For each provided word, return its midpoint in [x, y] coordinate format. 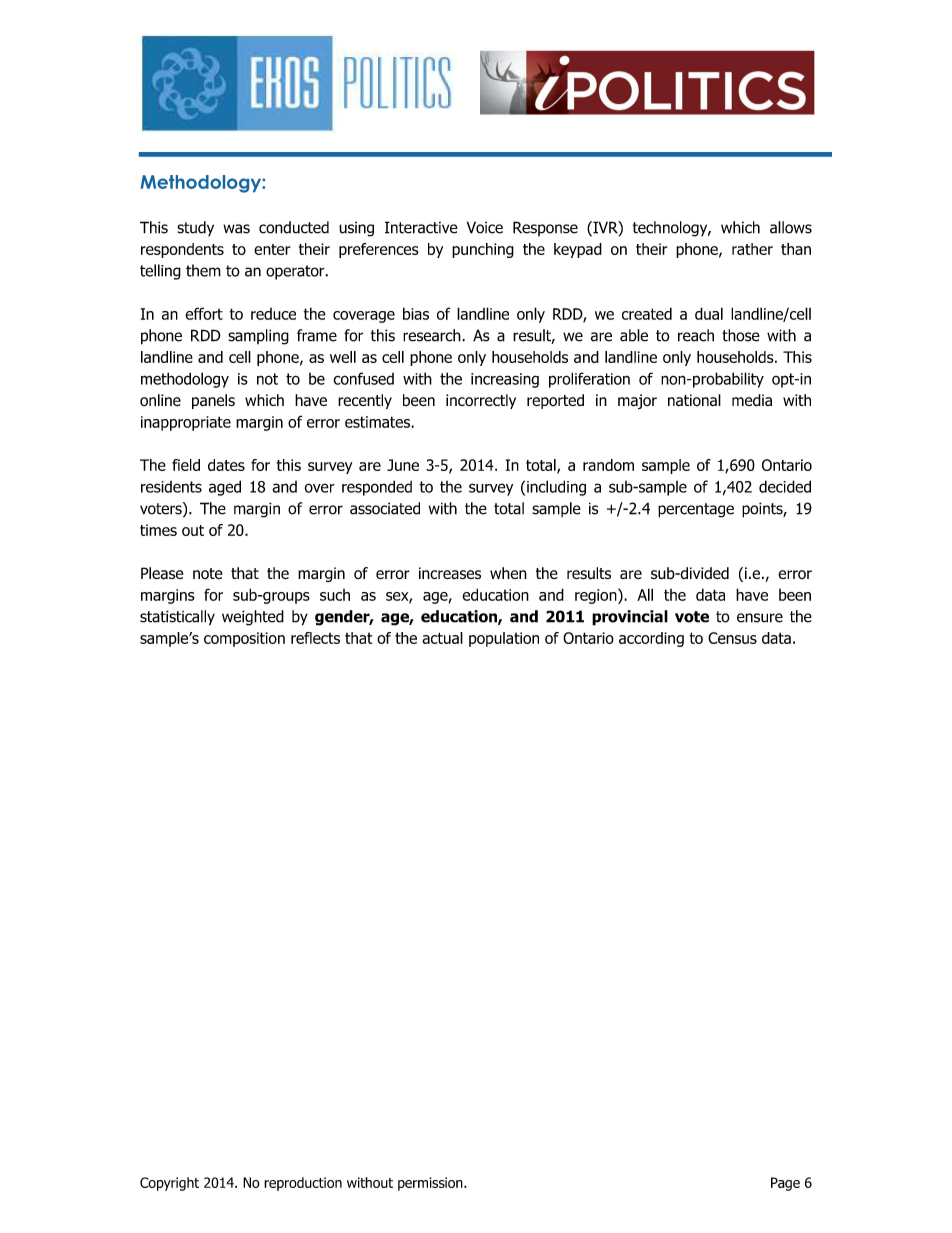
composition [244, 639]
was [236, 229]
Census [732, 638]
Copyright [169, 1184]
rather [752, 249]
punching [483, 250]
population [504, 639]
